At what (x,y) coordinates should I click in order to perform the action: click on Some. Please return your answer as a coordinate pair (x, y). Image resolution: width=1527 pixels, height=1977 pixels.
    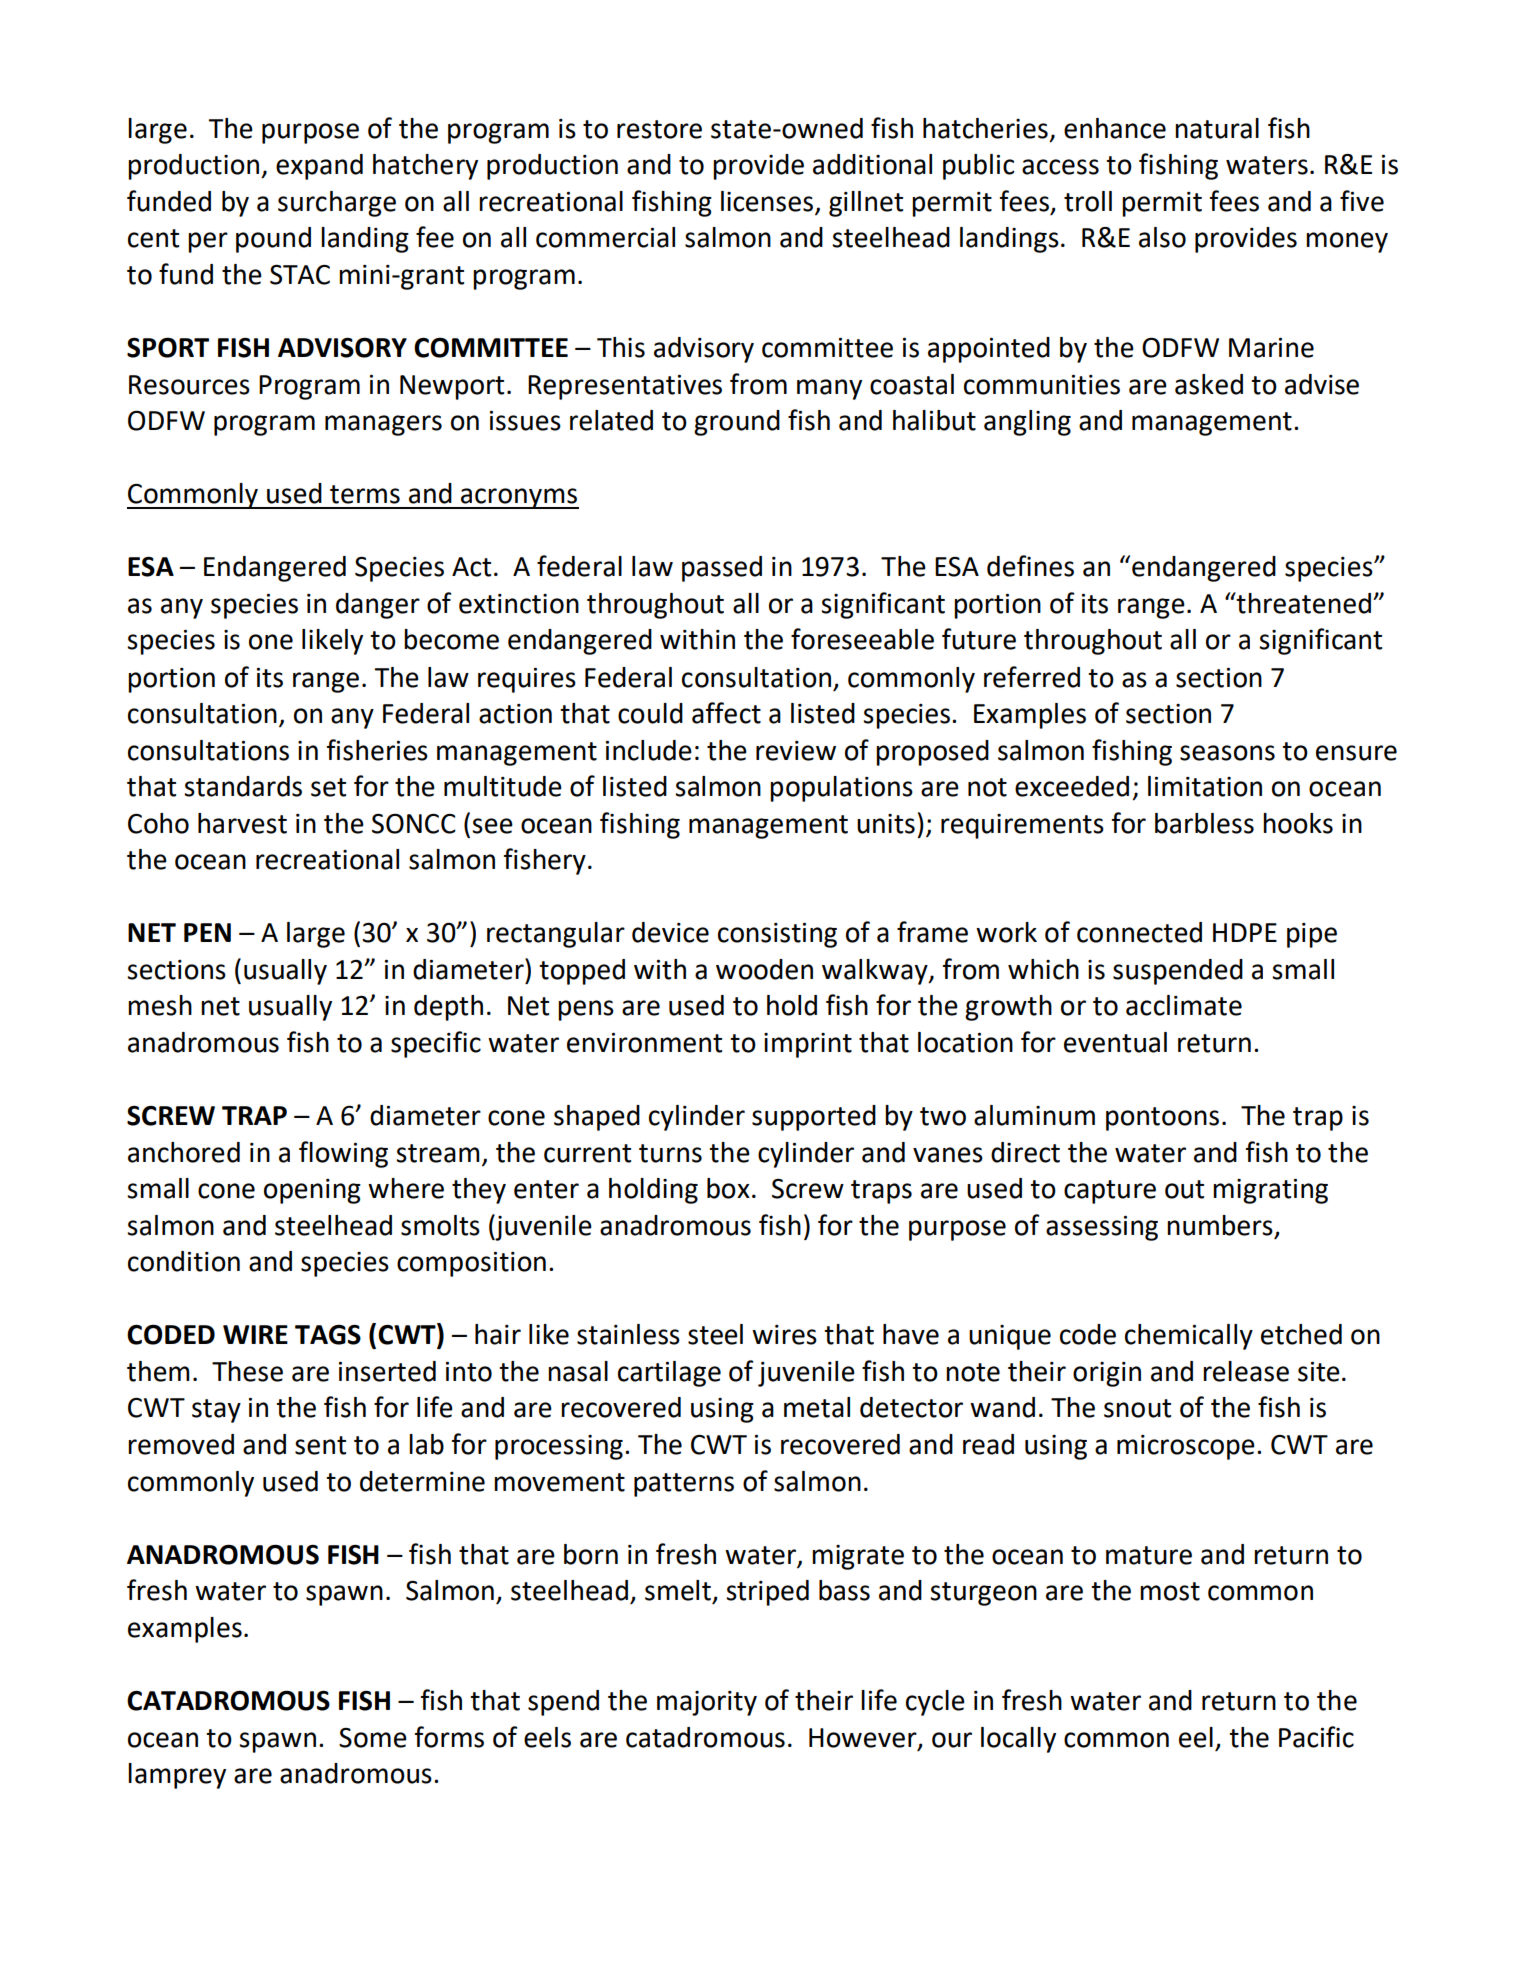
    Looking at the image, I should click on (373, 1738).
